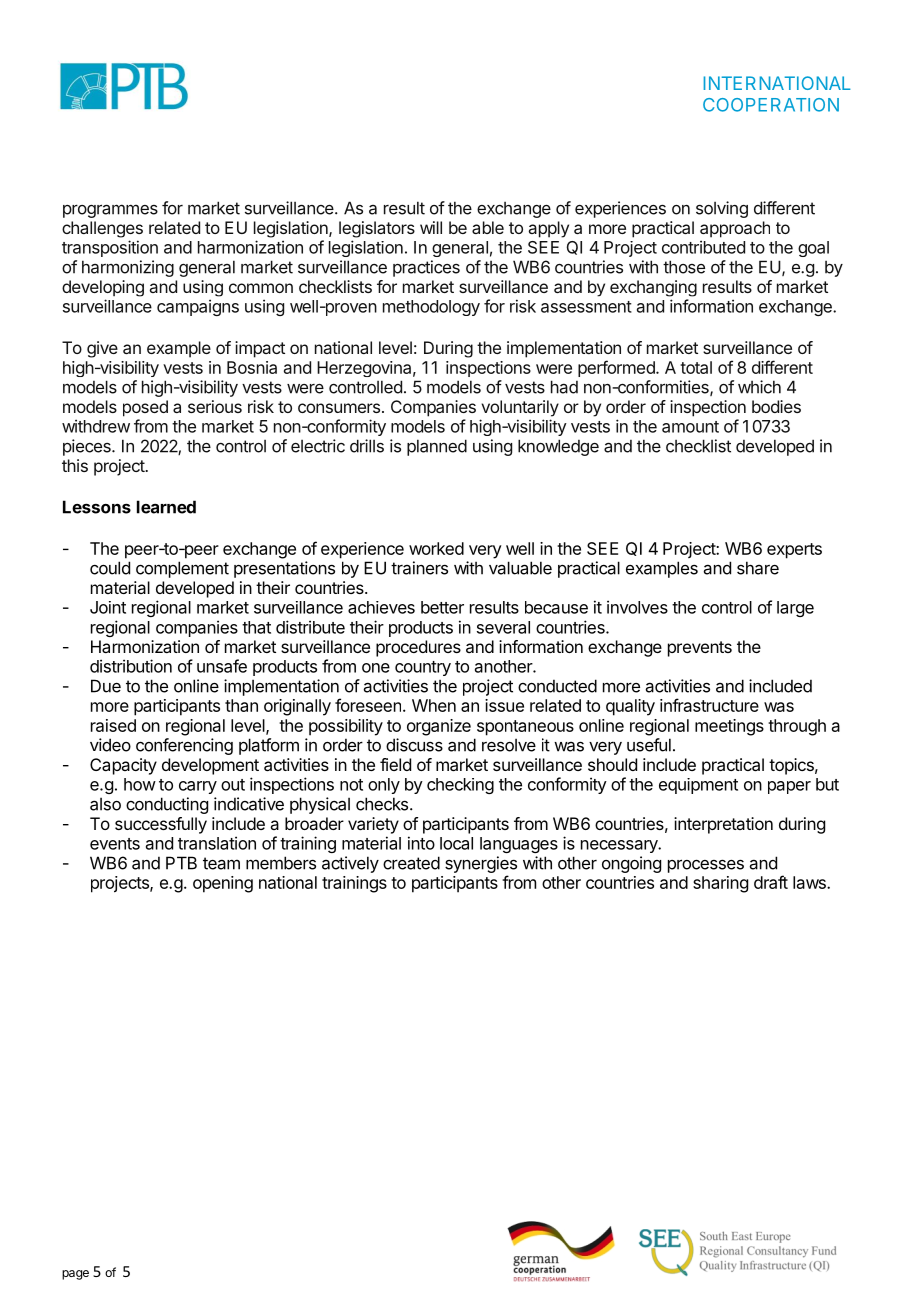 This image has height=1308, width=924. Describe the element at coordinates (431, 227) in the image. I see `will` at that location.
